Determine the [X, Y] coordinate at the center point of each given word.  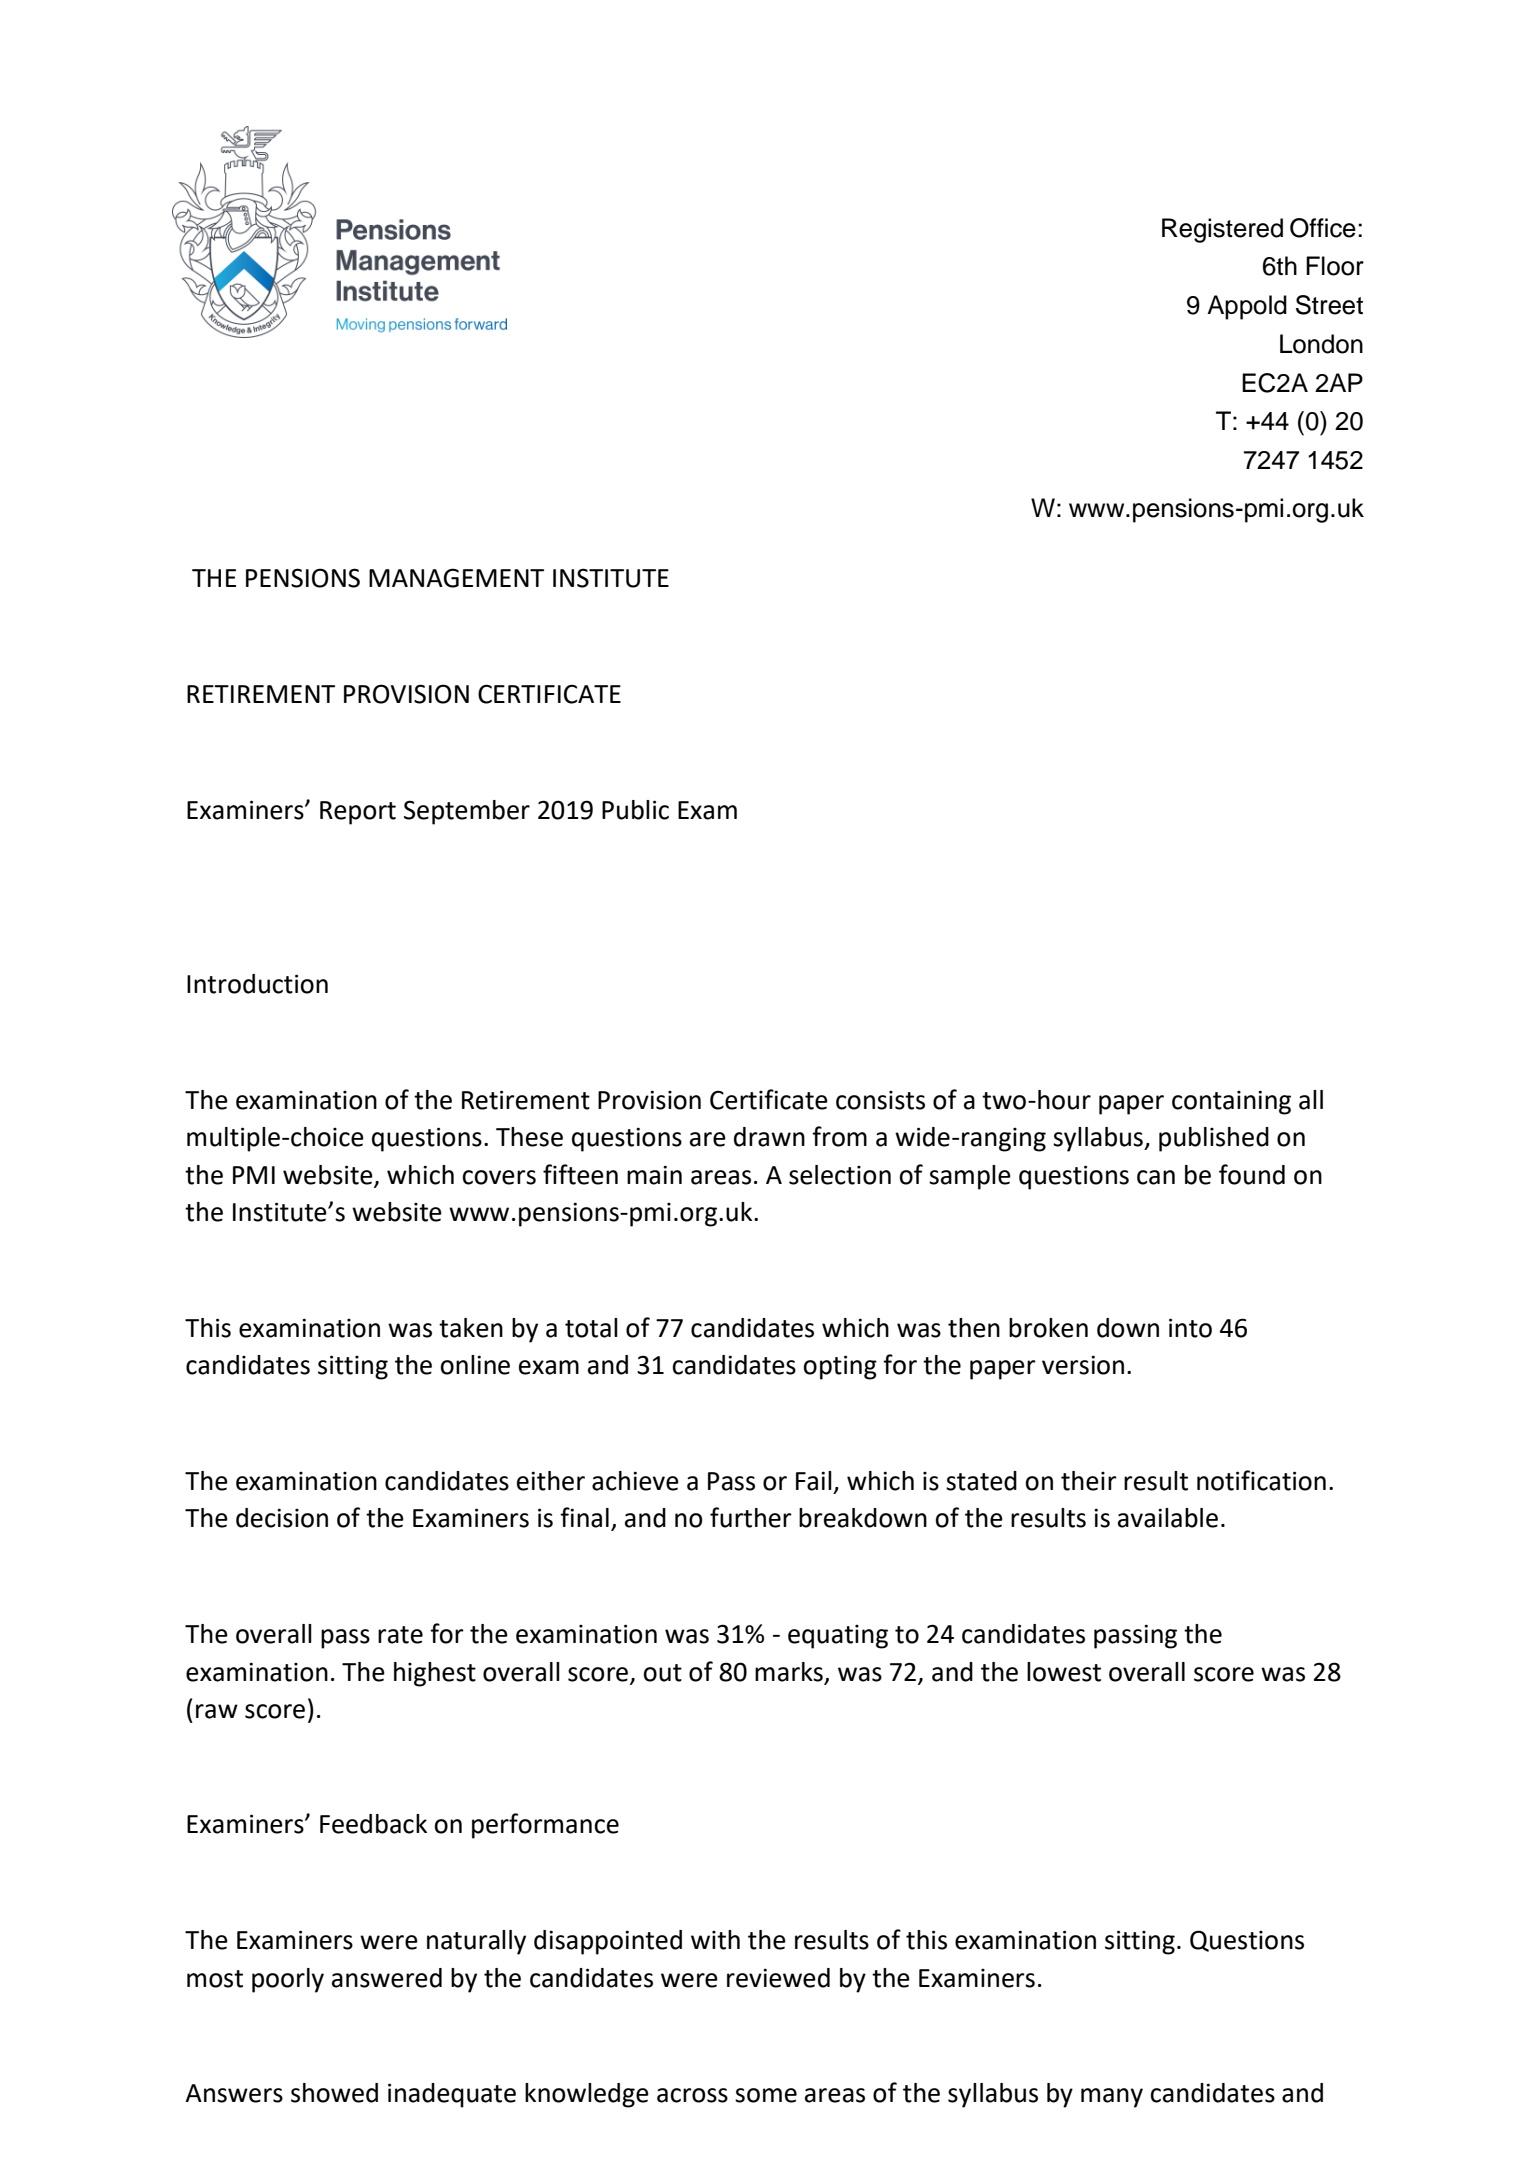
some [766, 2095]
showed [334, 2093]
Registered [1222, 230]
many [1112, 2098]
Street [1329, 305]
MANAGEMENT [456, 578]
